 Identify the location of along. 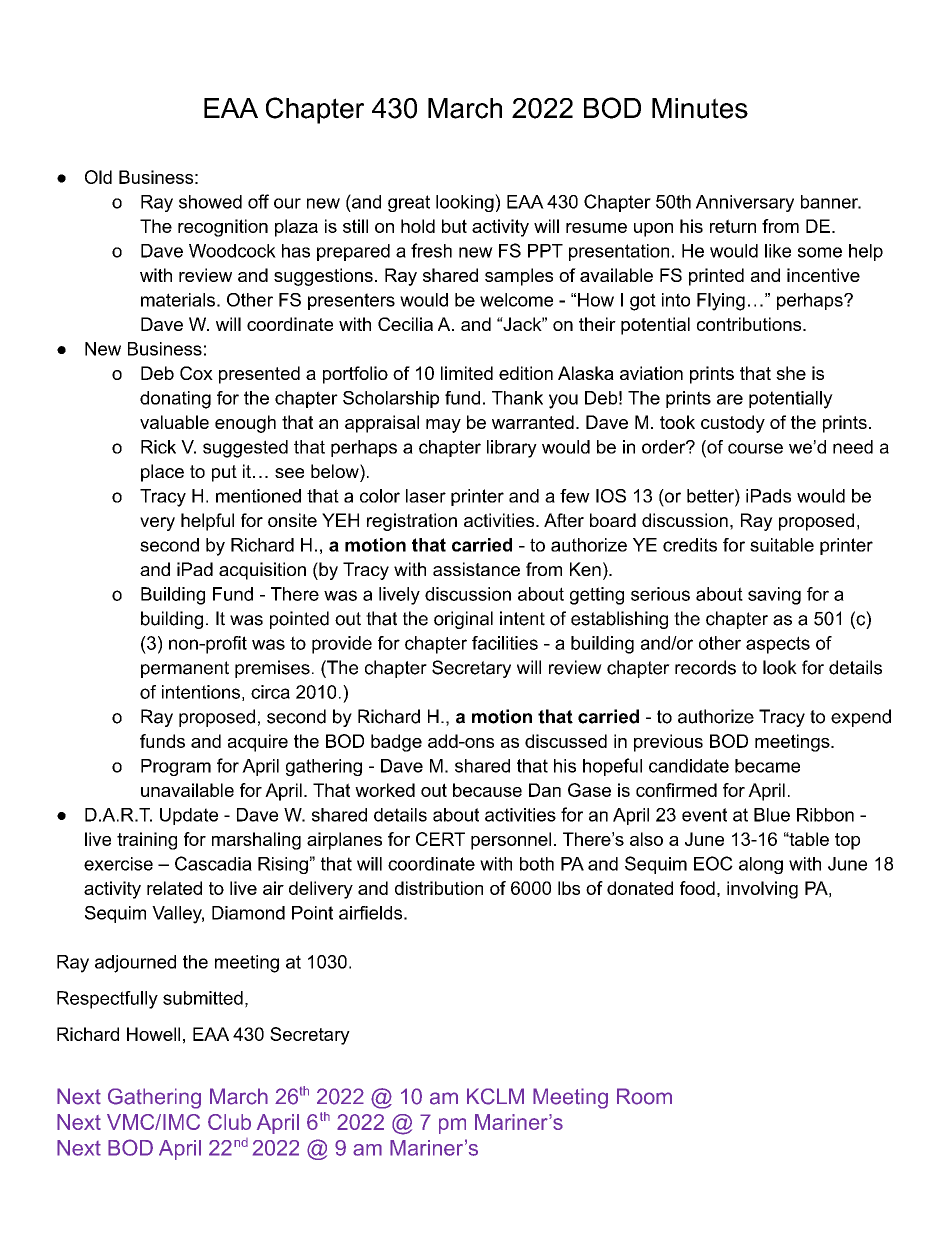
(761, 865).
